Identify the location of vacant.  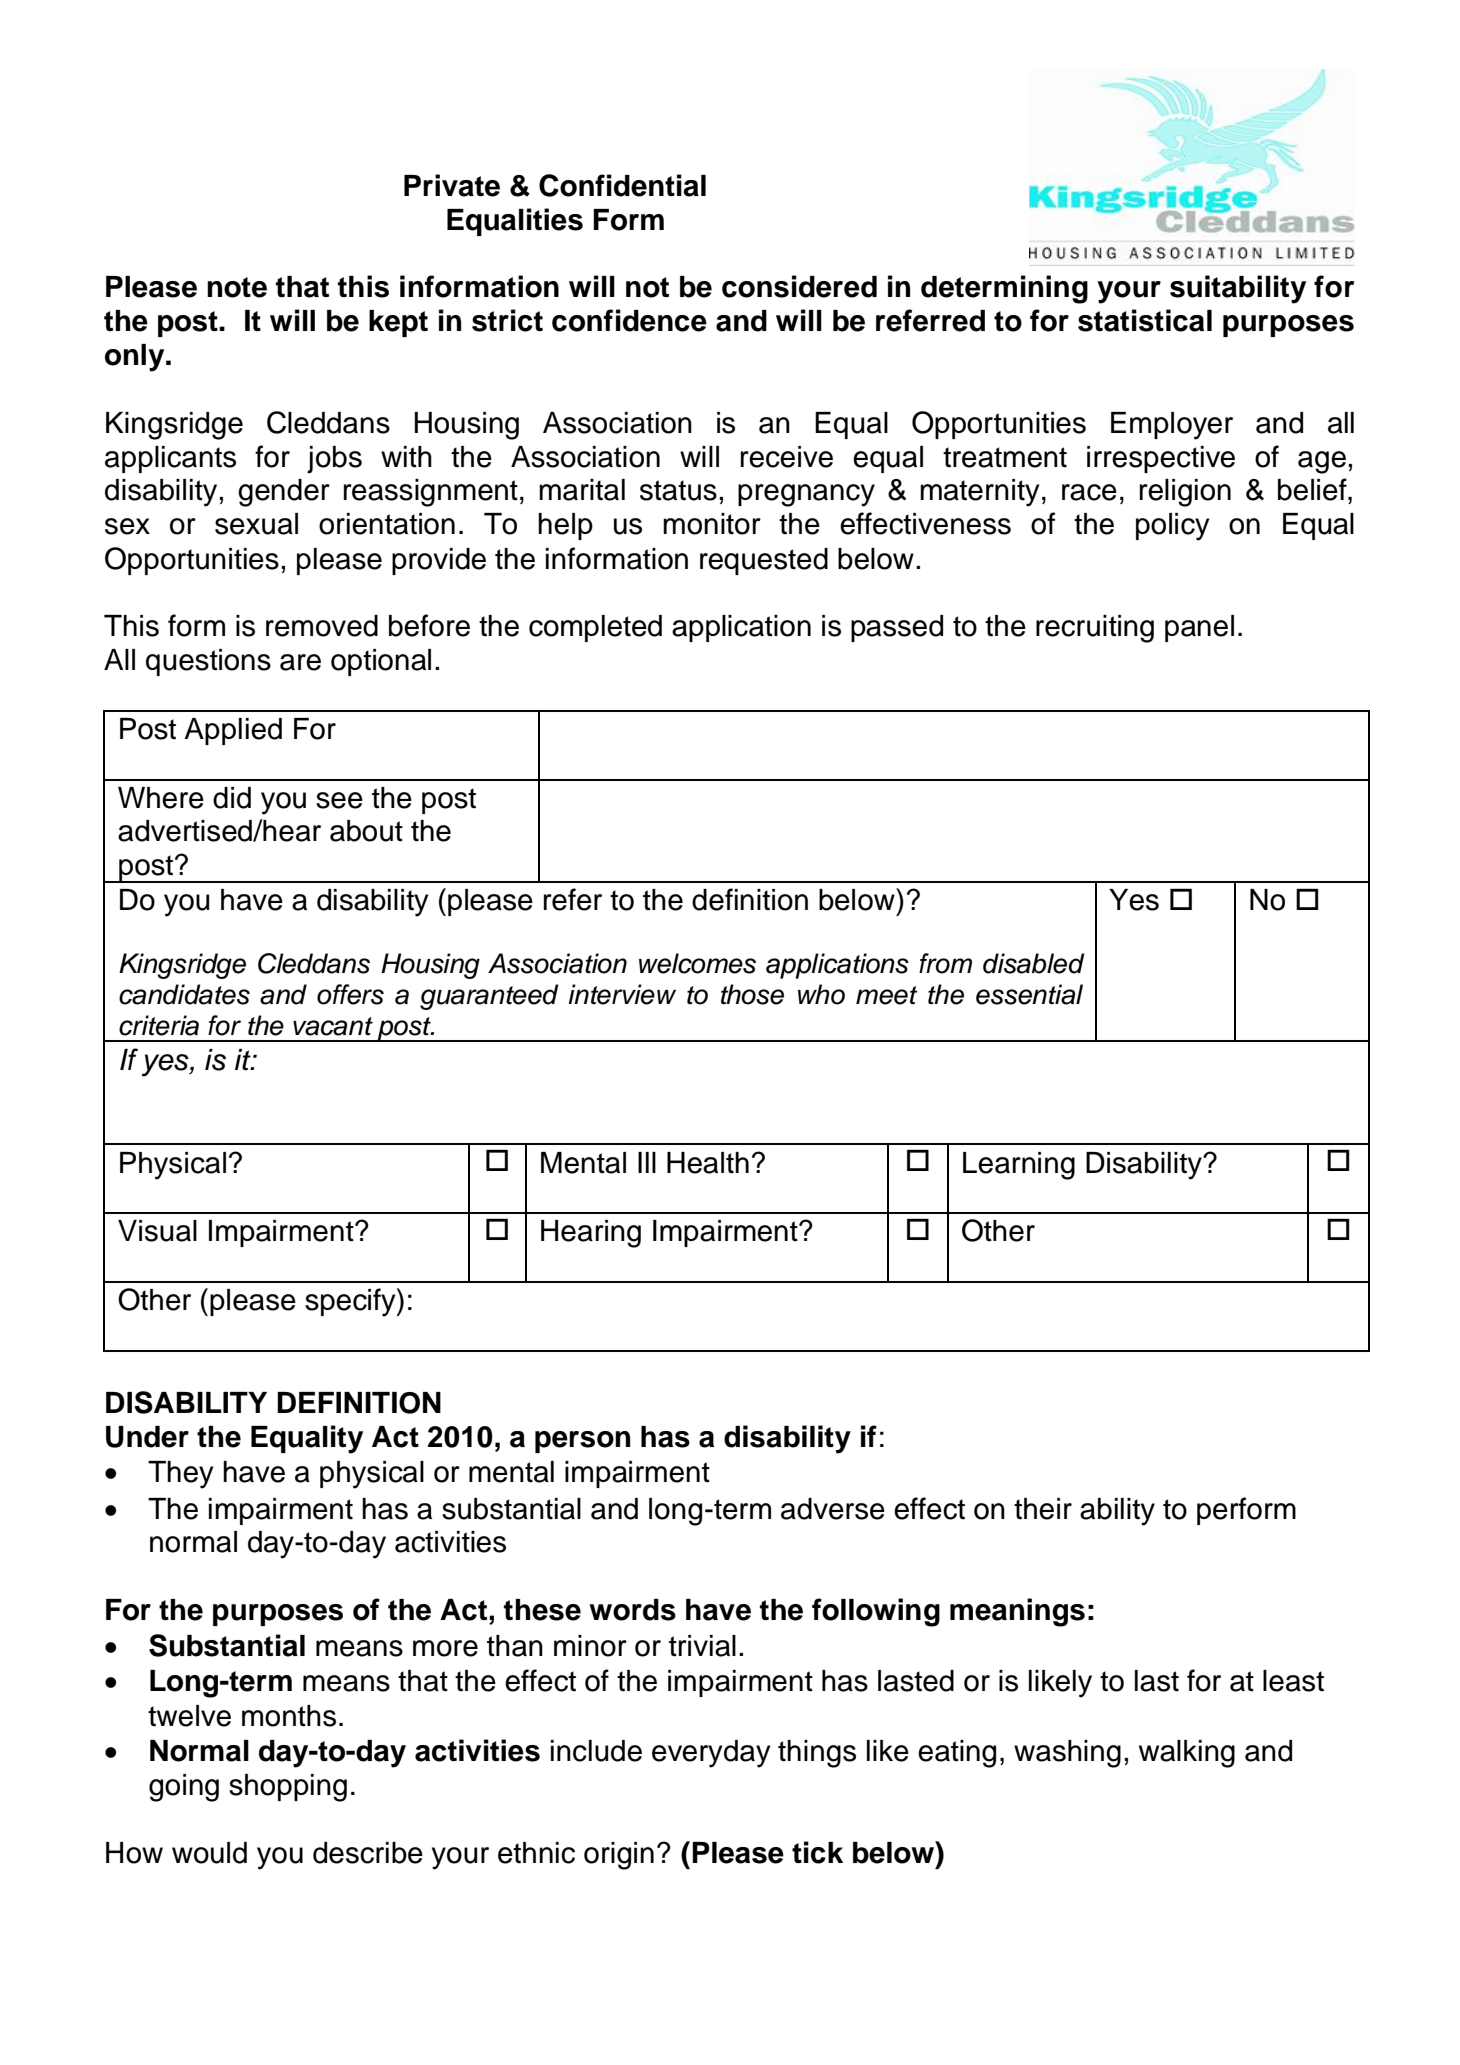
(333, 1026).
